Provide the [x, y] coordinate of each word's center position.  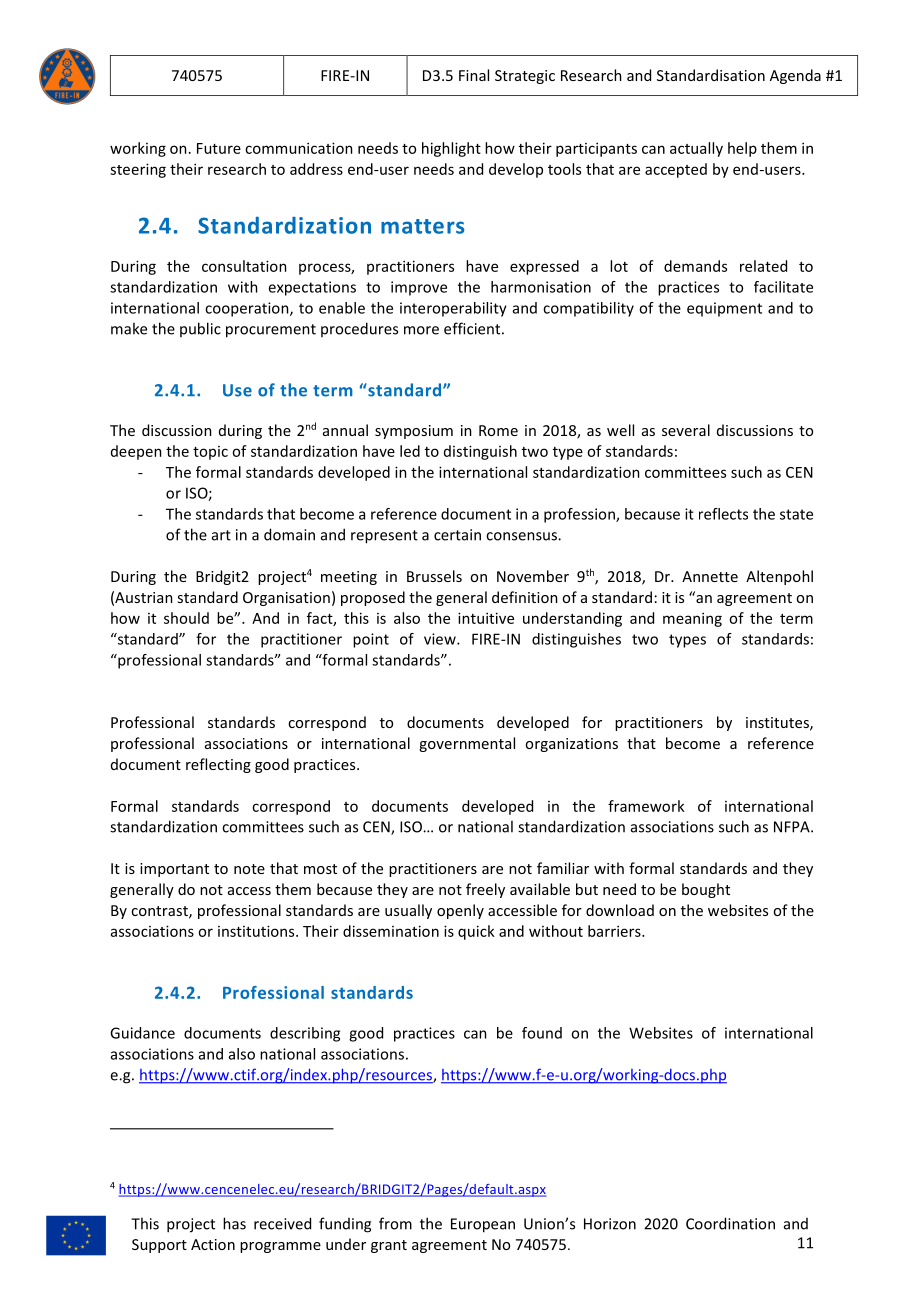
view [441, 639]
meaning [692, 619]
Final [474, 75]
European [483, 1225]
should [186, 618]
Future [219, 148]
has [234, 1223]
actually [696, 149]
